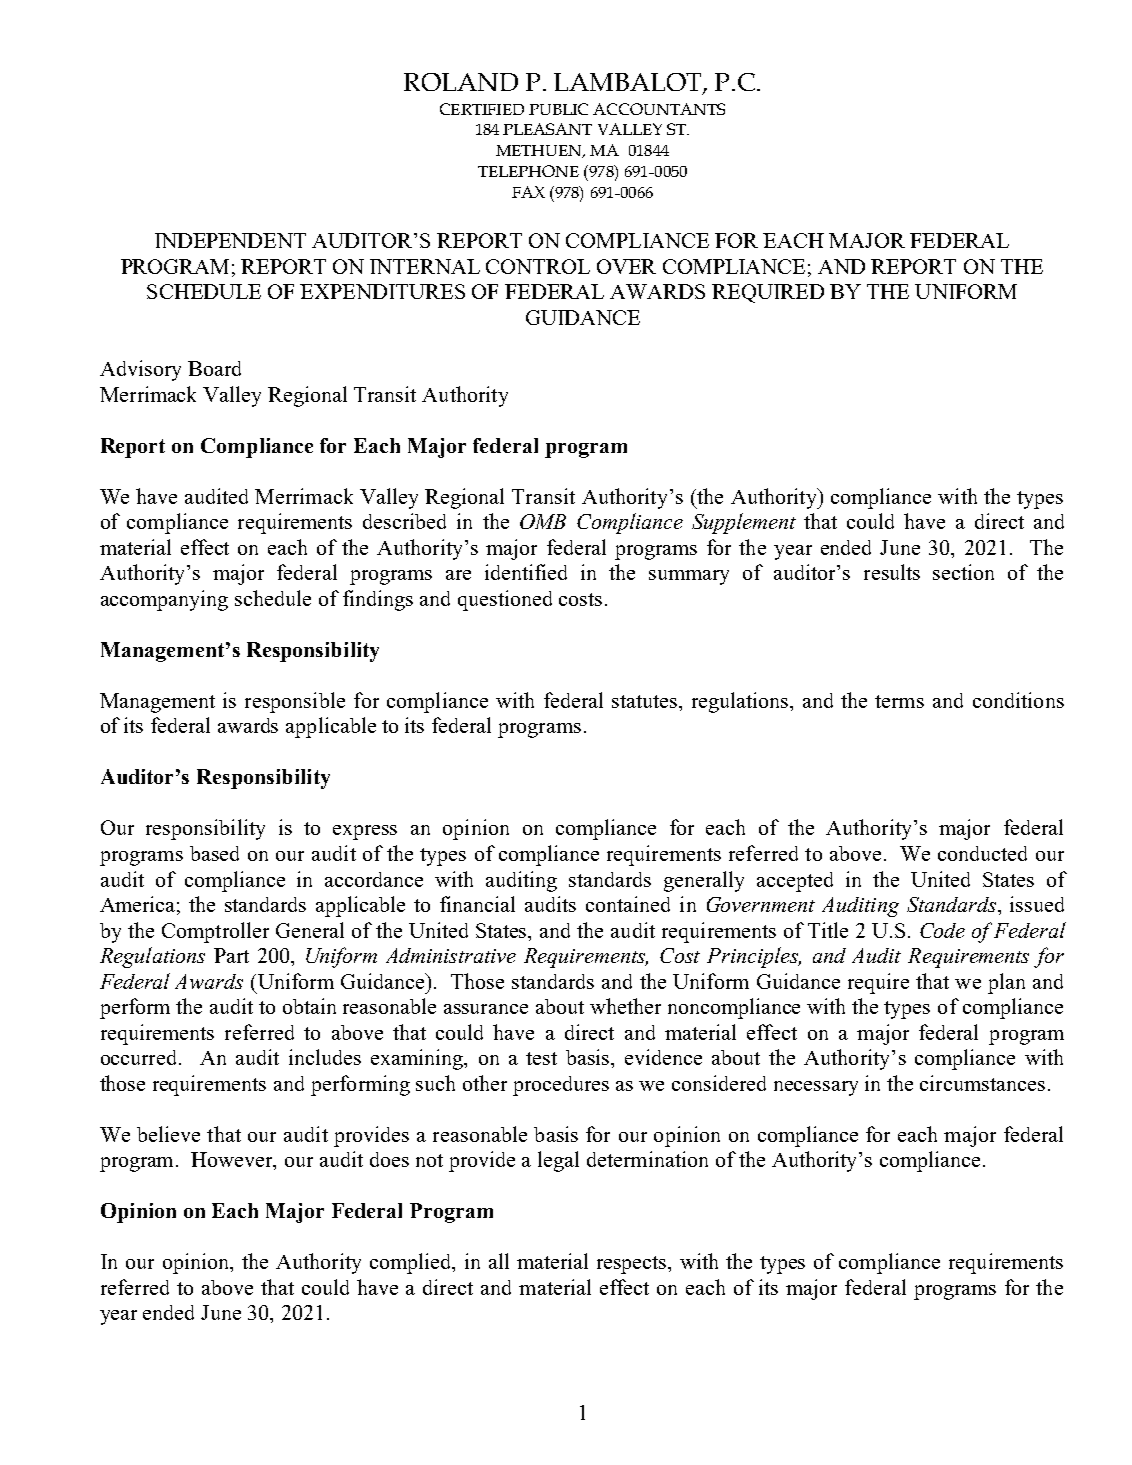  What do you see at coordinates (659, 109) in the screenshot?
I see `ACCOUNTANTS` at bounding box center [659, 109].
